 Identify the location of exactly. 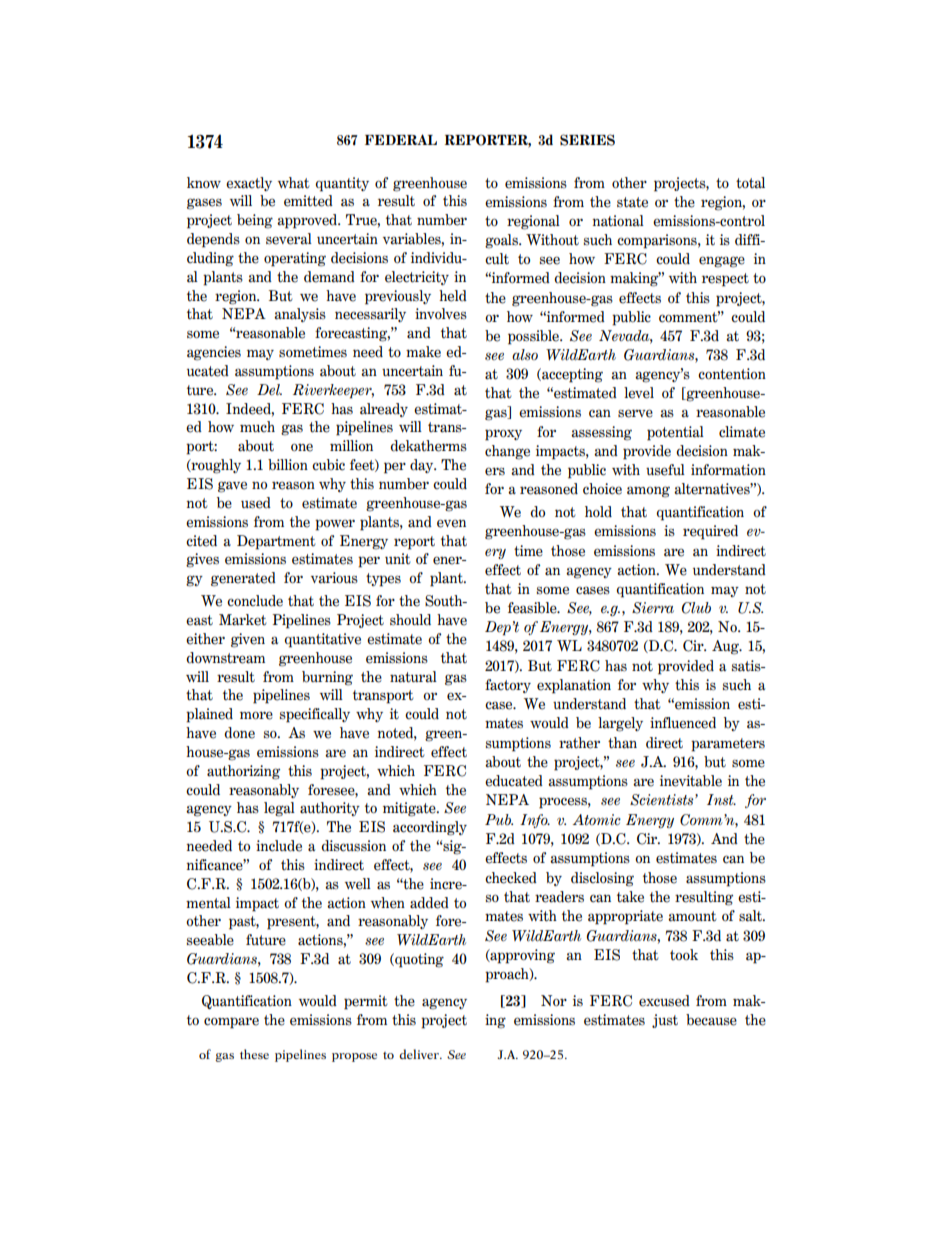
(249, 184).
